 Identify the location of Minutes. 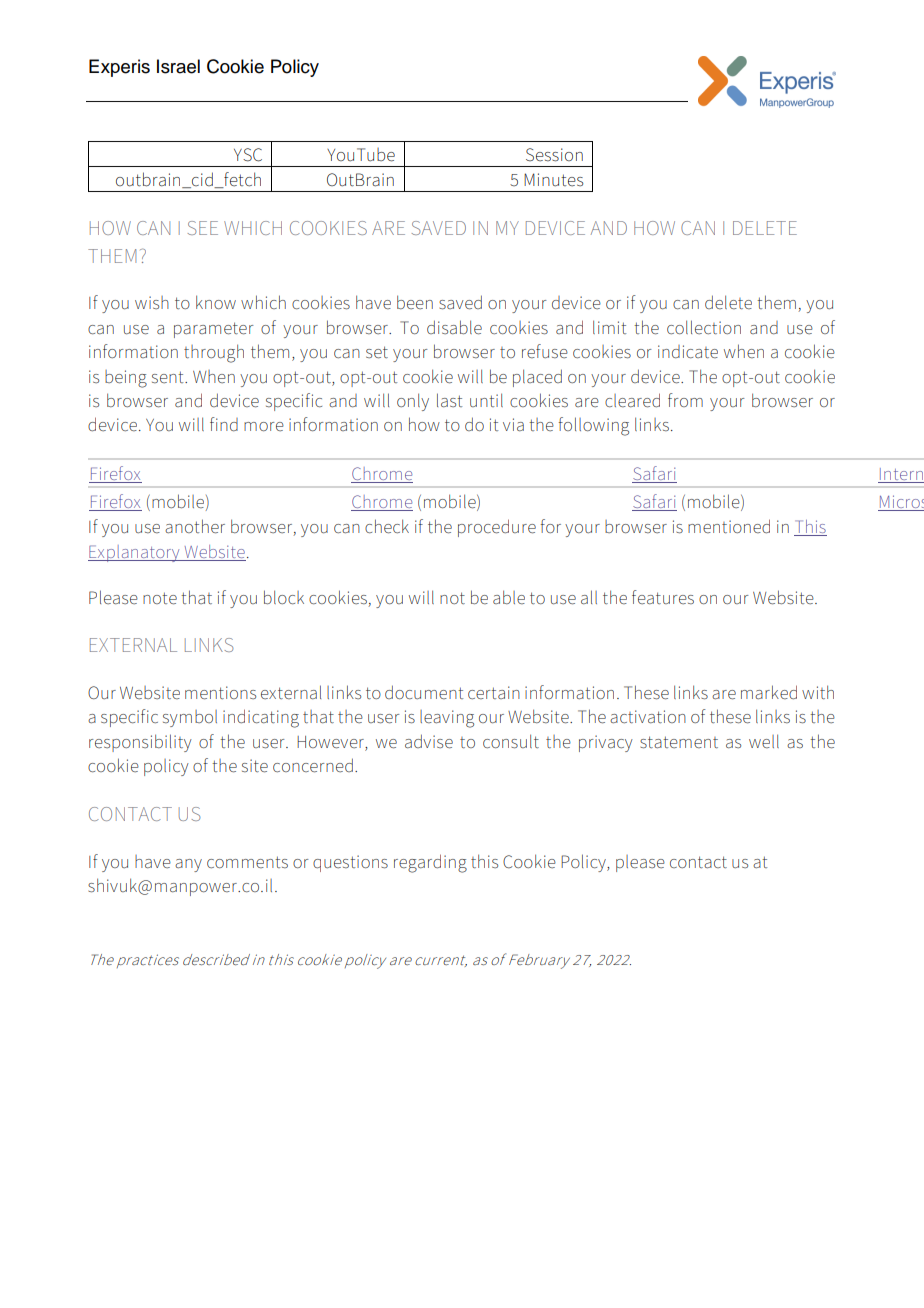
(554, 180).
